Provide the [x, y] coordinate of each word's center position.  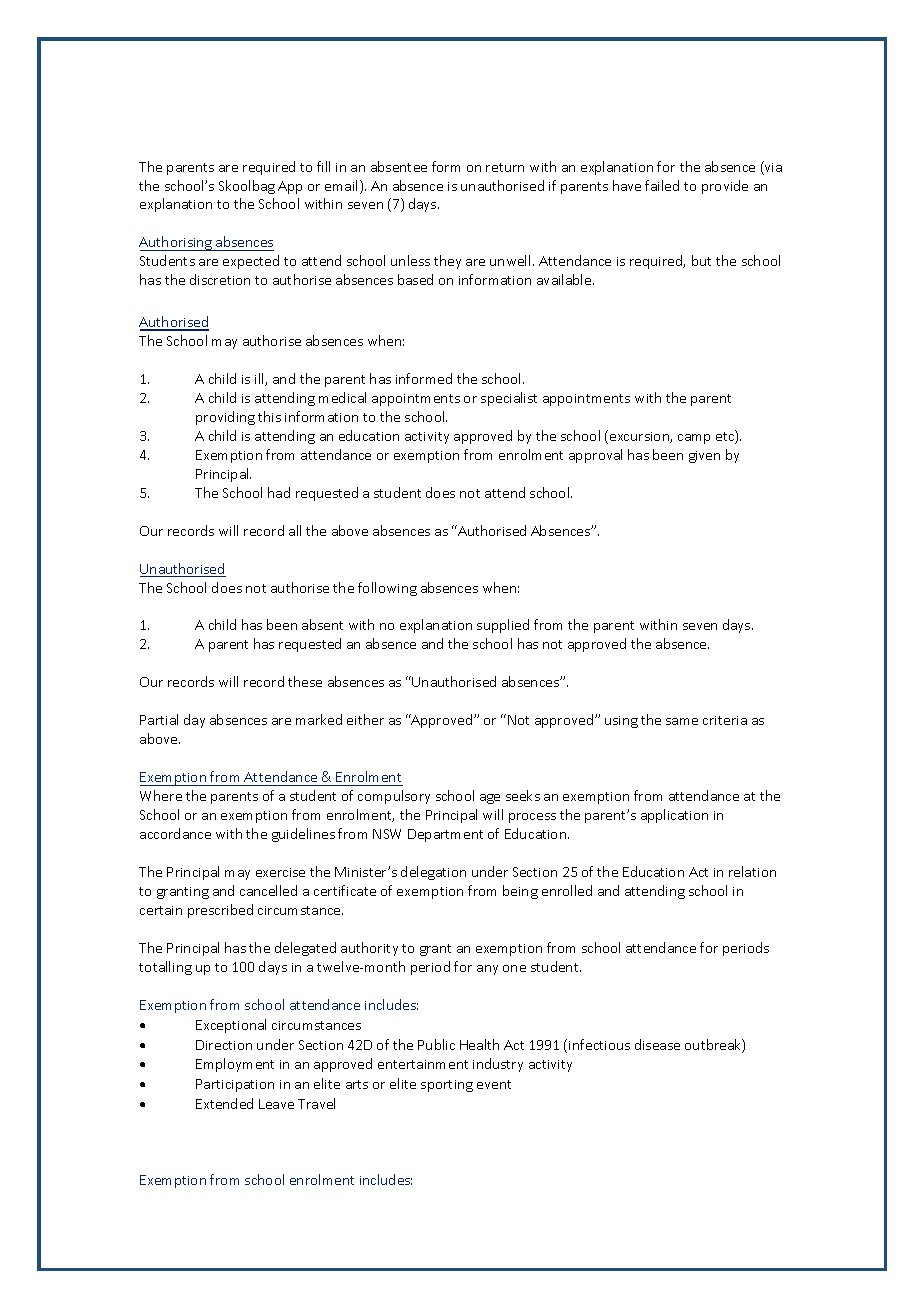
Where [161, 795]
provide [725, 187]
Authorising [176, 243]
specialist [509, 399]
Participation [235, 1085]
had [279, 492]
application [674, 816]
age [490, 799]
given [704, 457]
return [505, 167]
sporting [447, 1086]
